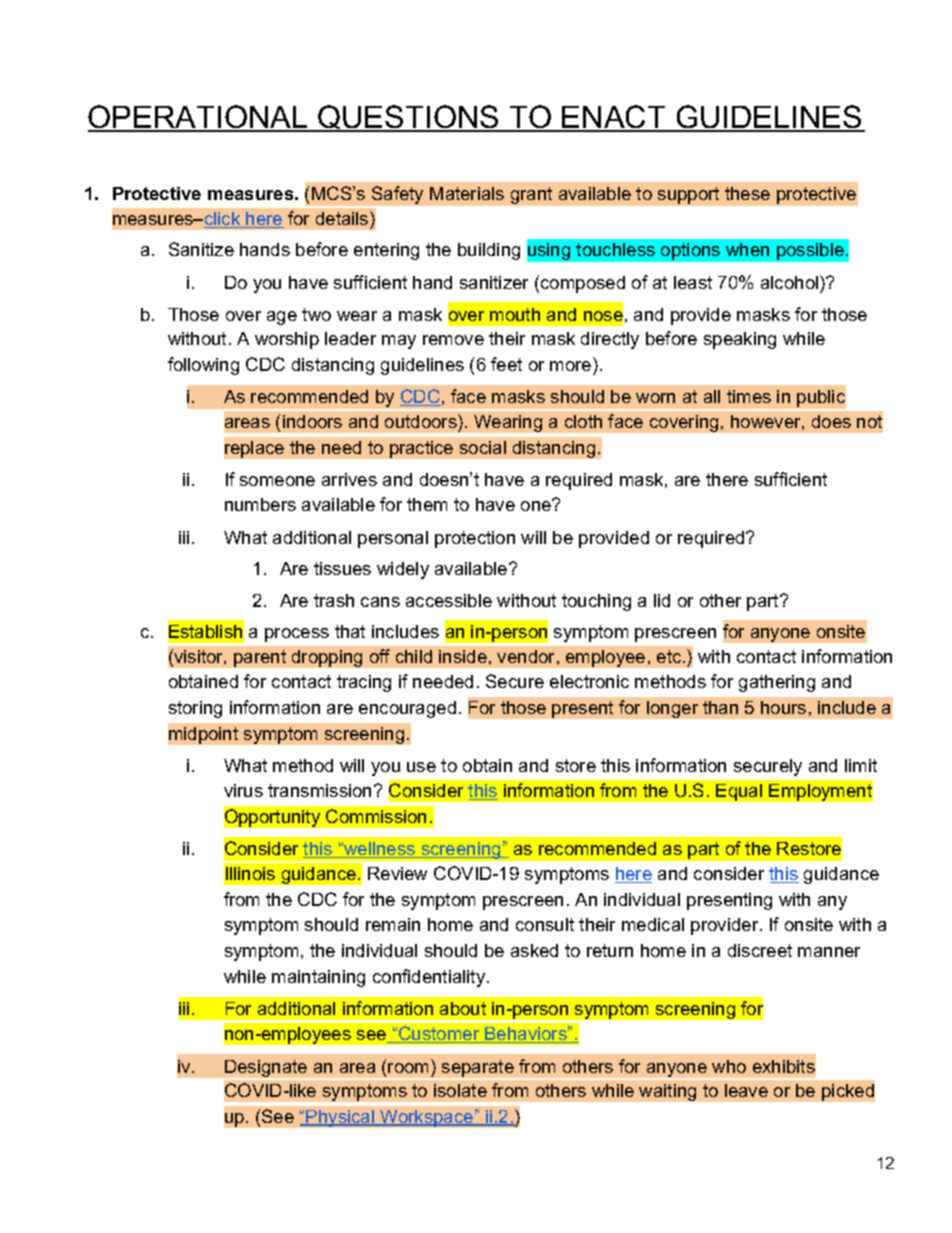 The image size is (952, 1233). I want to click on someone, so click(277, 481).
